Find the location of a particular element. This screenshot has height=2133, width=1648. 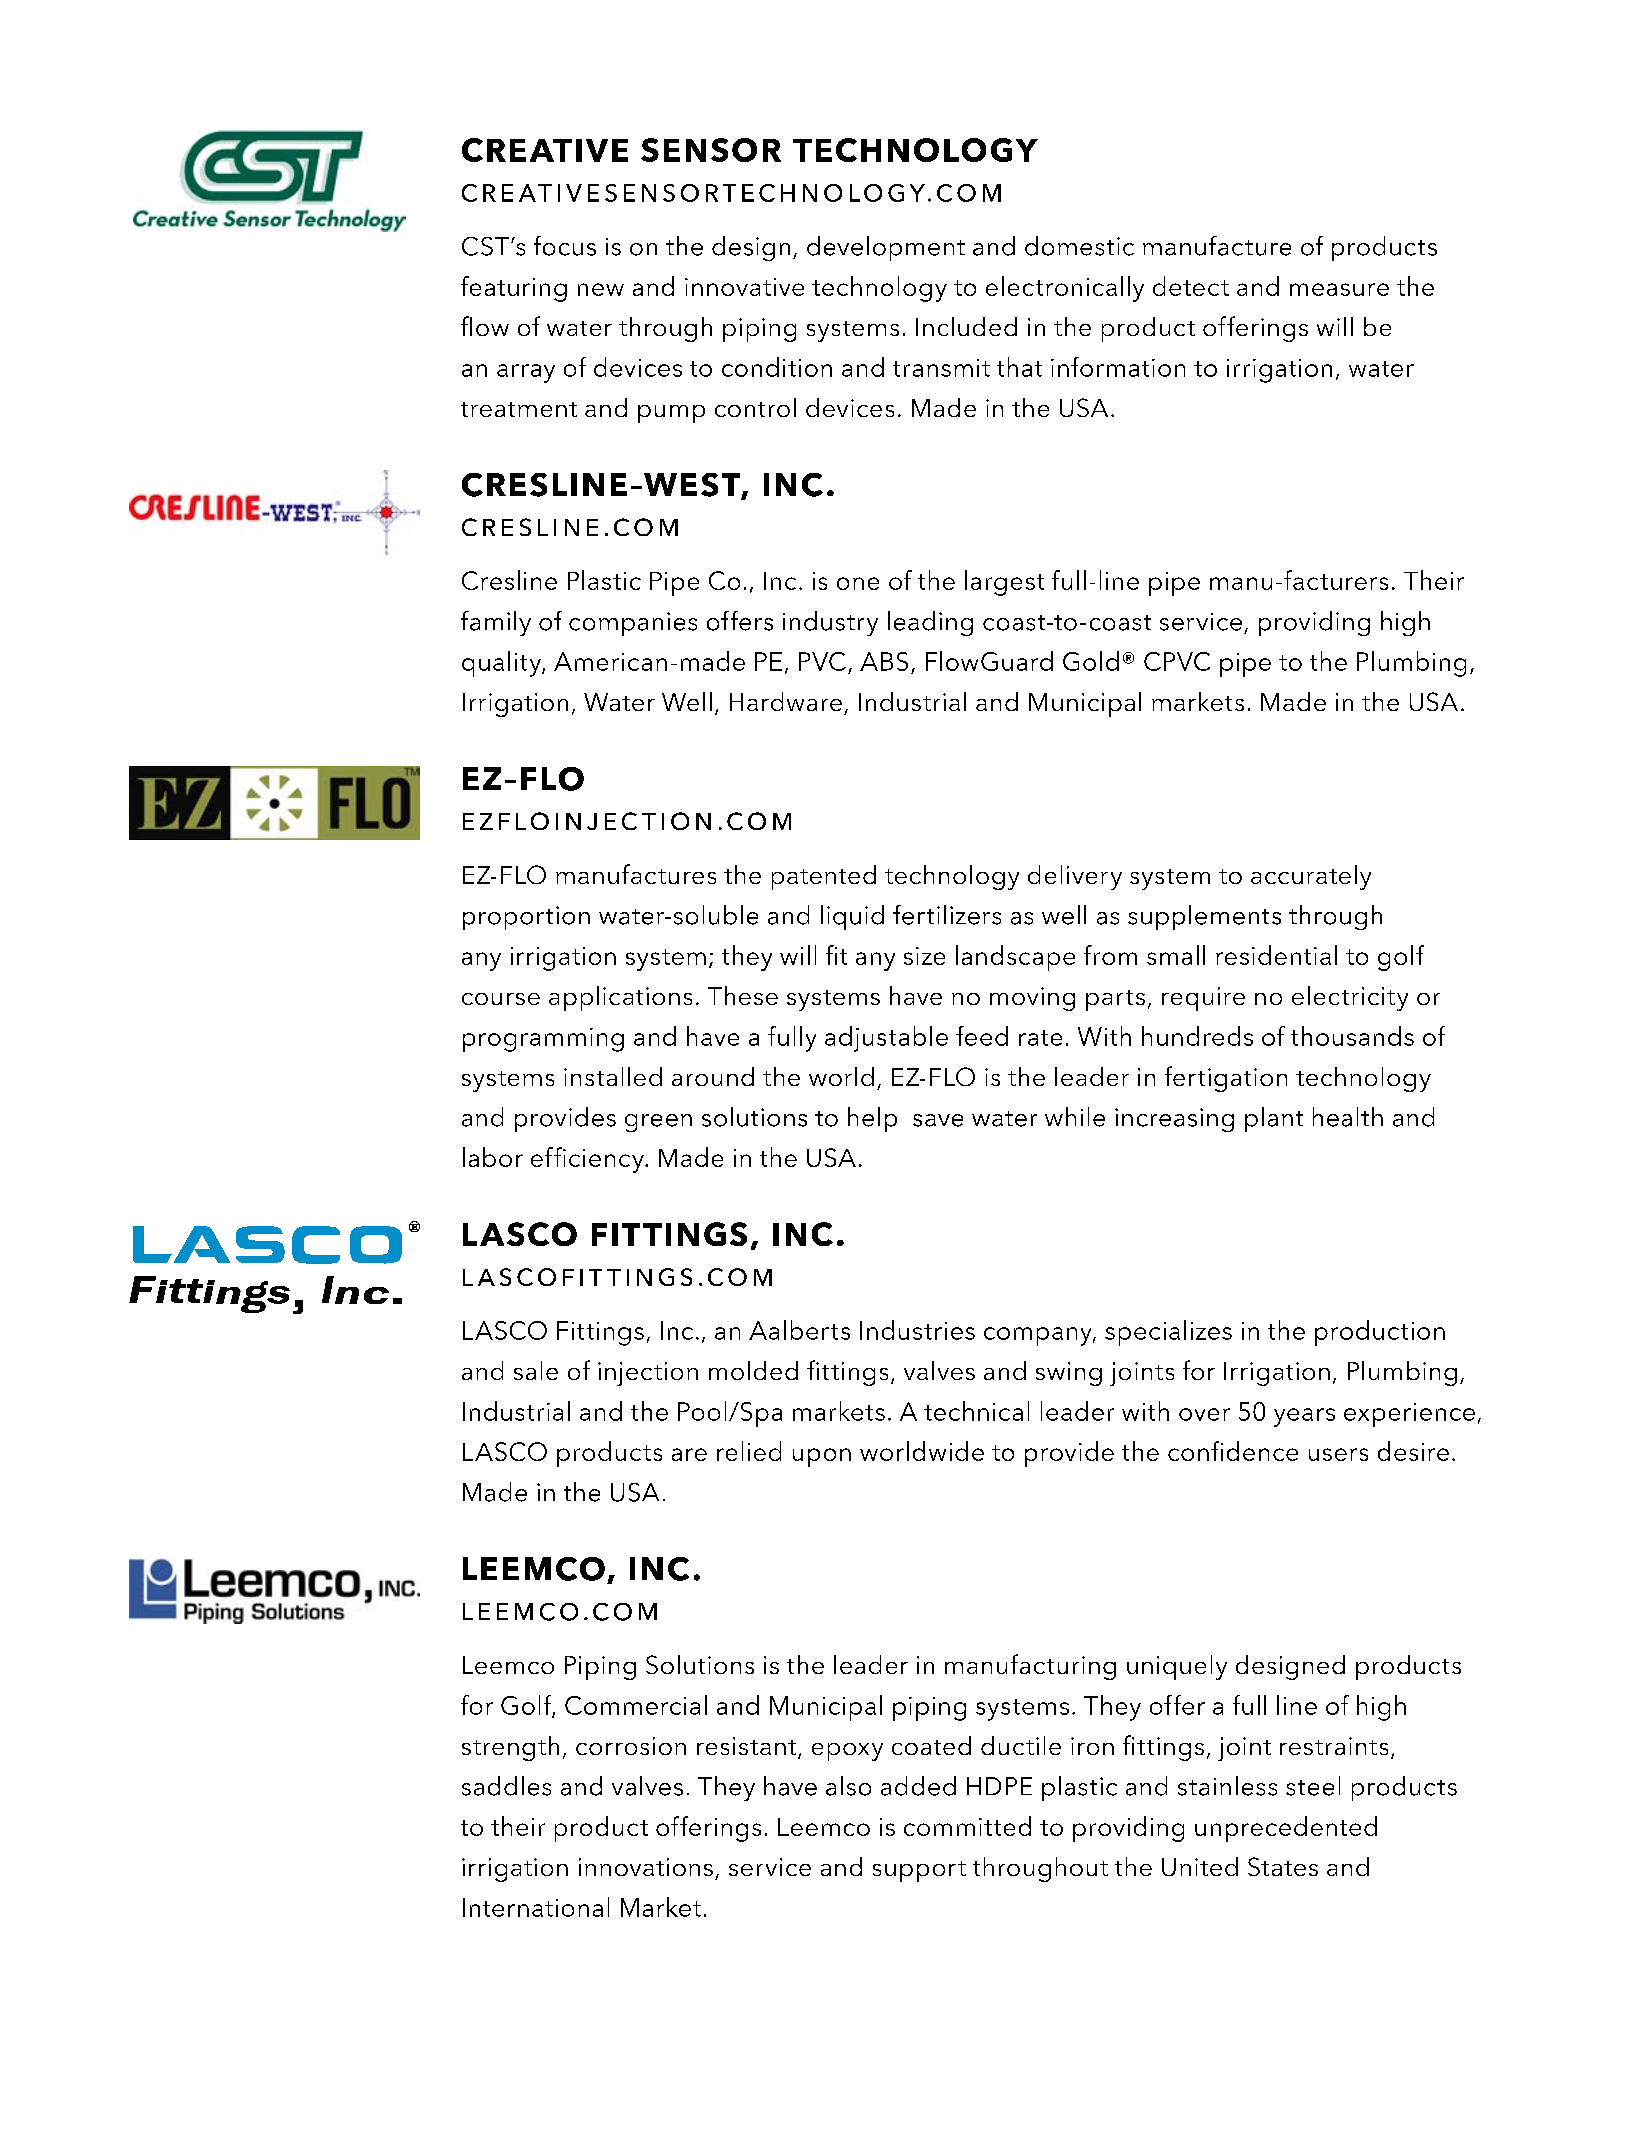

support is located at coordinates (919, 1871).
